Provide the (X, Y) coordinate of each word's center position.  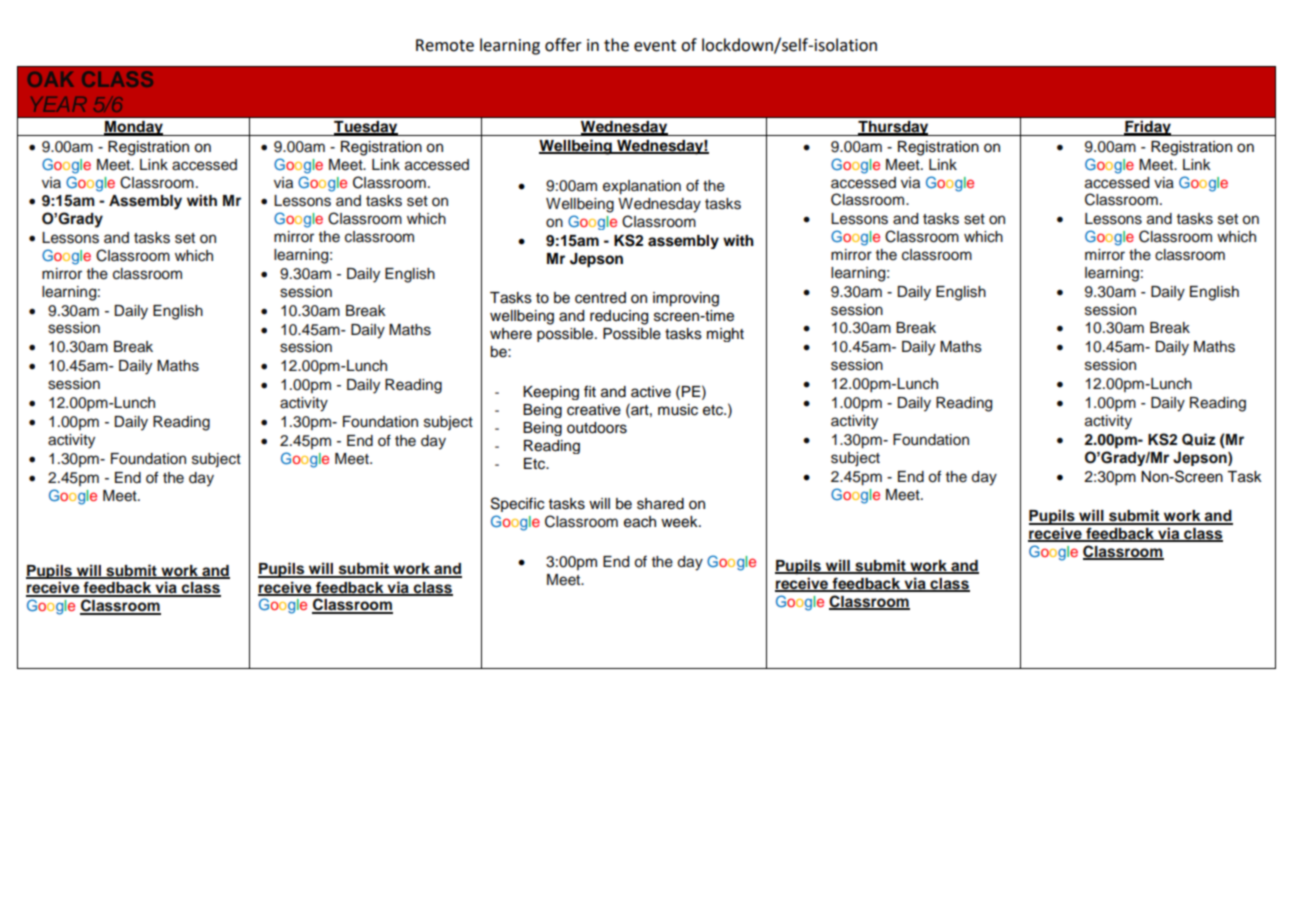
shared (660, 504)
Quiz (1199, 439)
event (655, 46)
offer (563, 45)
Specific (517, 504)
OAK (51, 79)
